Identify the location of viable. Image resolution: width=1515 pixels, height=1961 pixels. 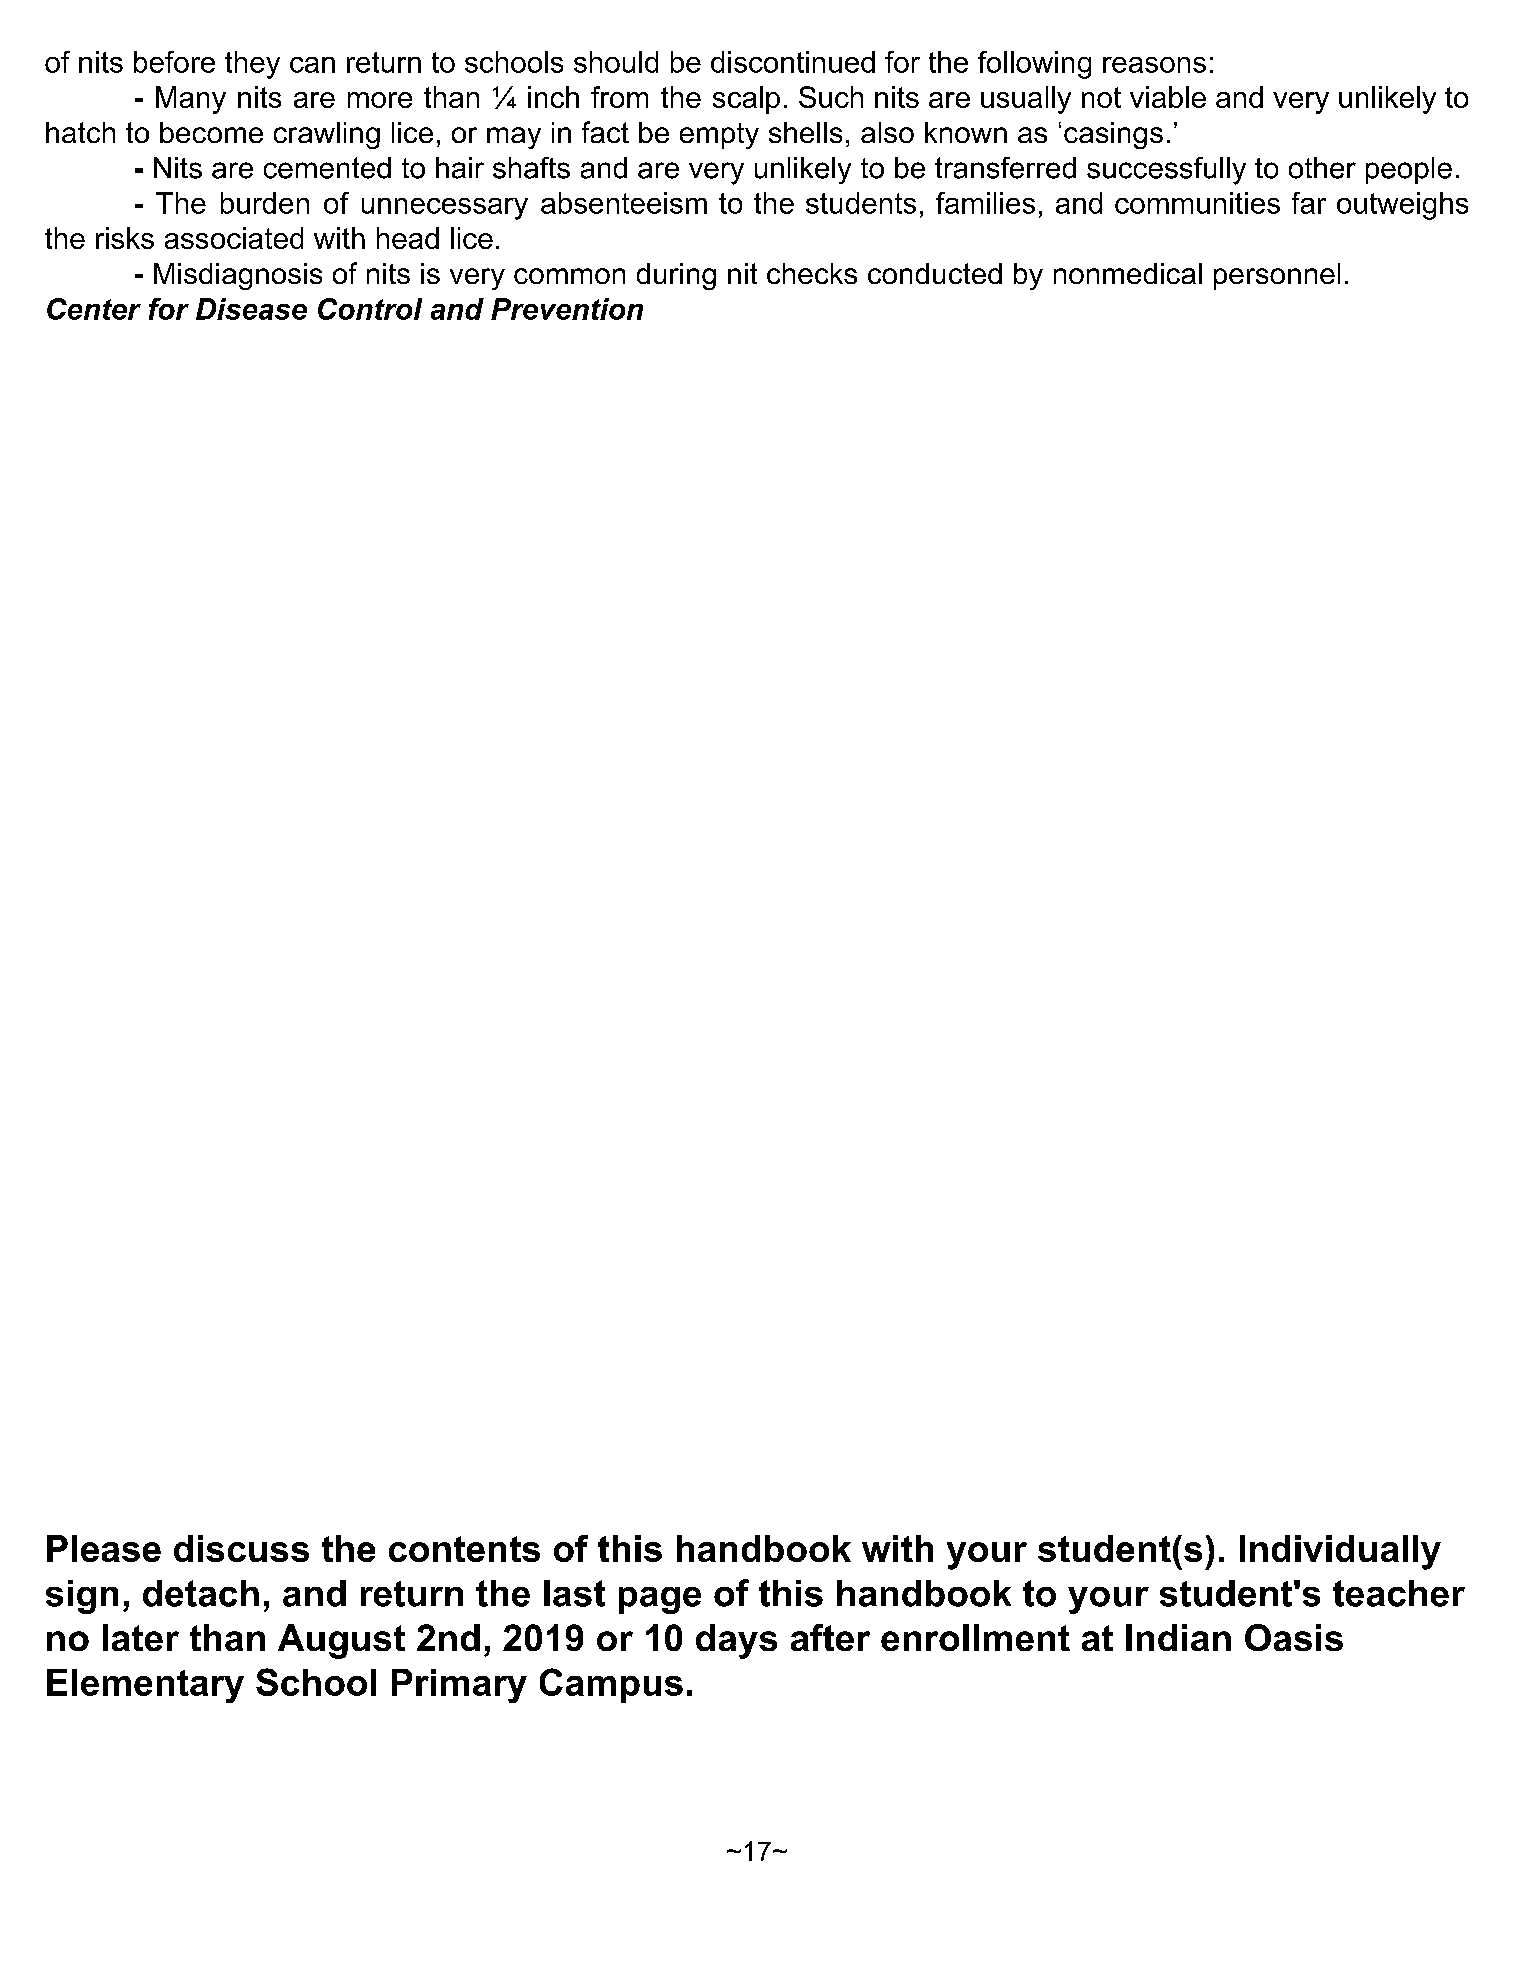
(1168, 97).
